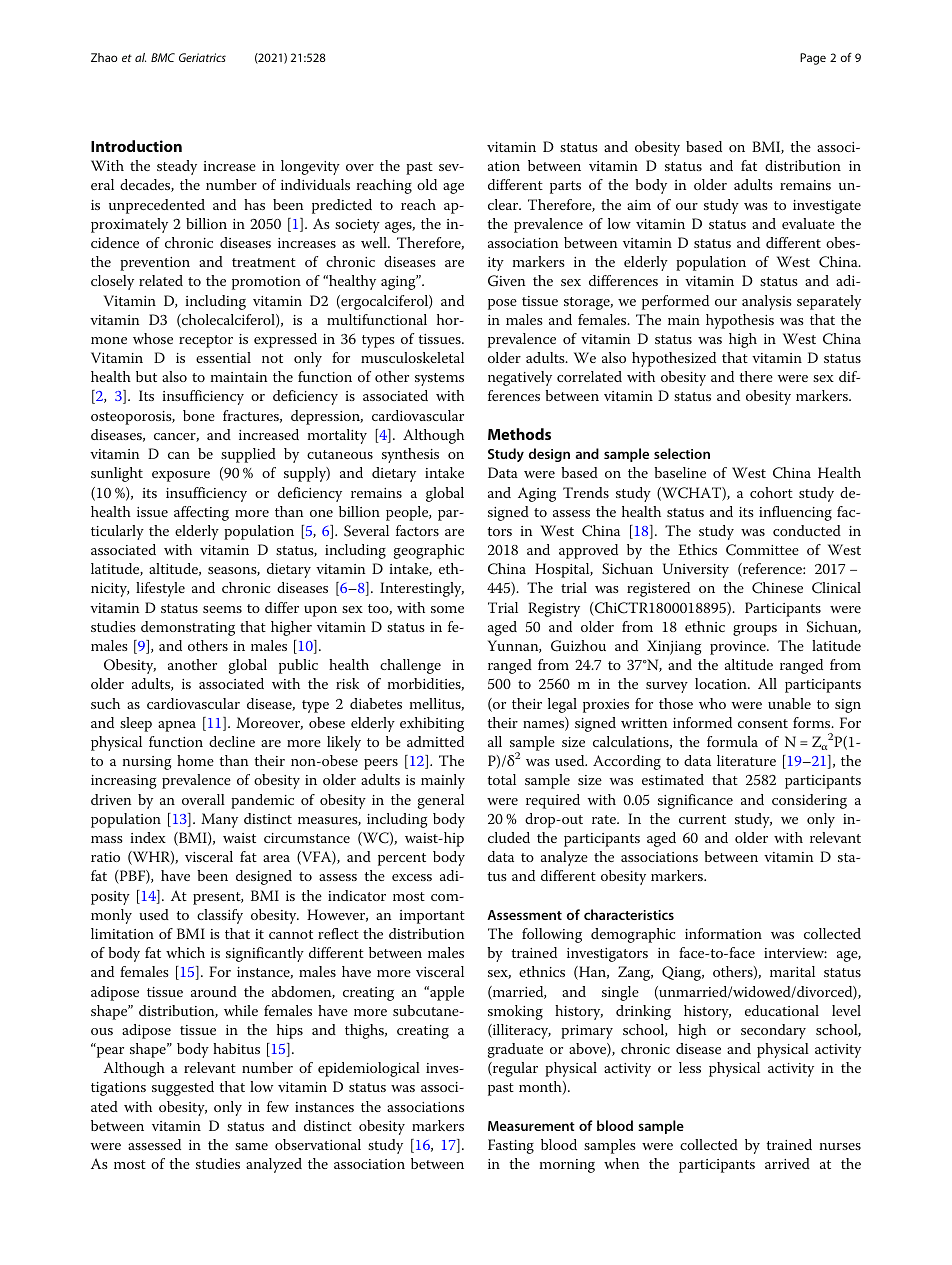  What do you see at coordinates (432, 917) in the screenshot?
I see `important` at bounding box center [432, 917].
